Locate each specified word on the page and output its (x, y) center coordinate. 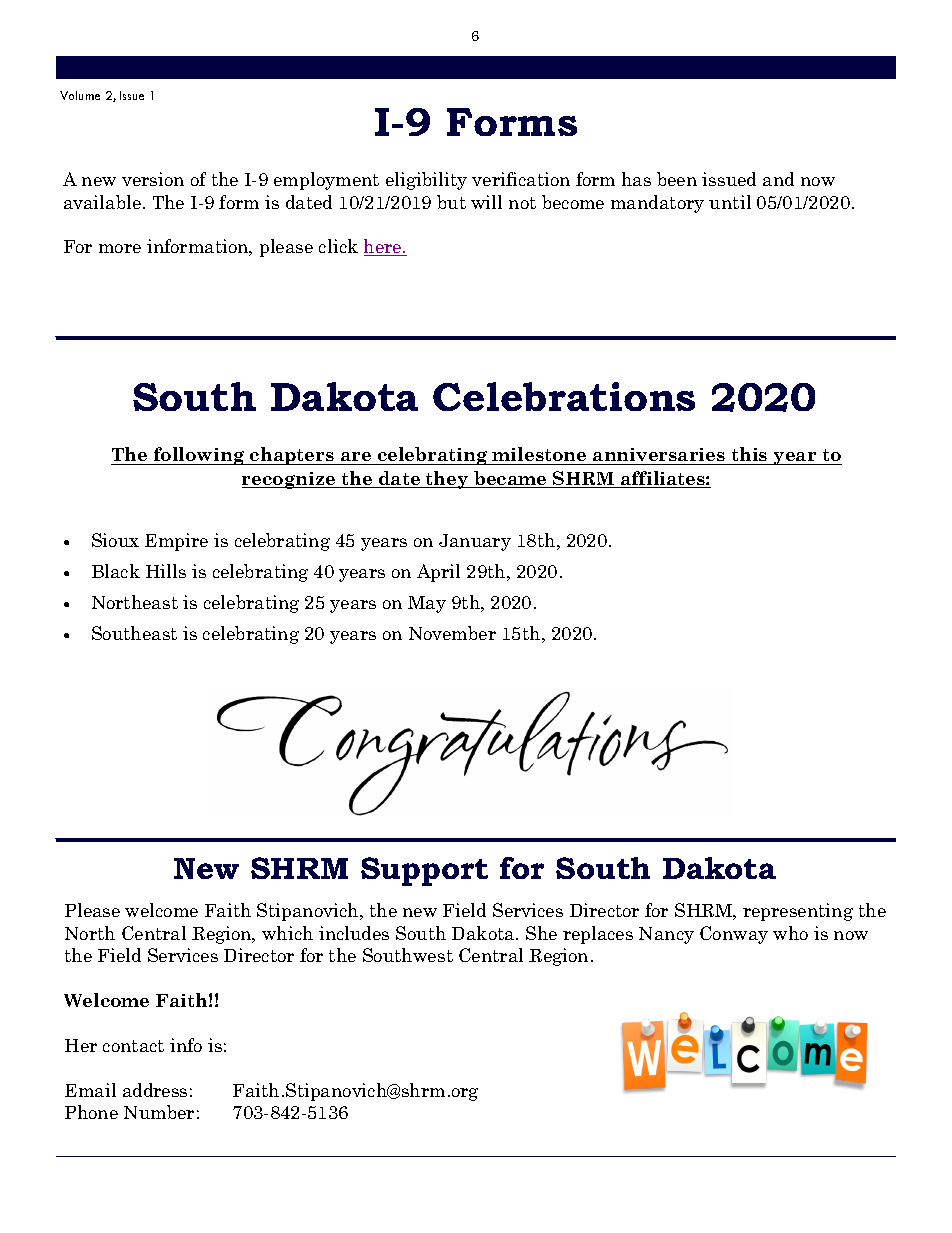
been (677, 179)
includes (354, 933)
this (749, 456)
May (427, 604)
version (153, 179)
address (155, 1090)
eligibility (426, 181)
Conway (734, 935)
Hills (166, 571)
